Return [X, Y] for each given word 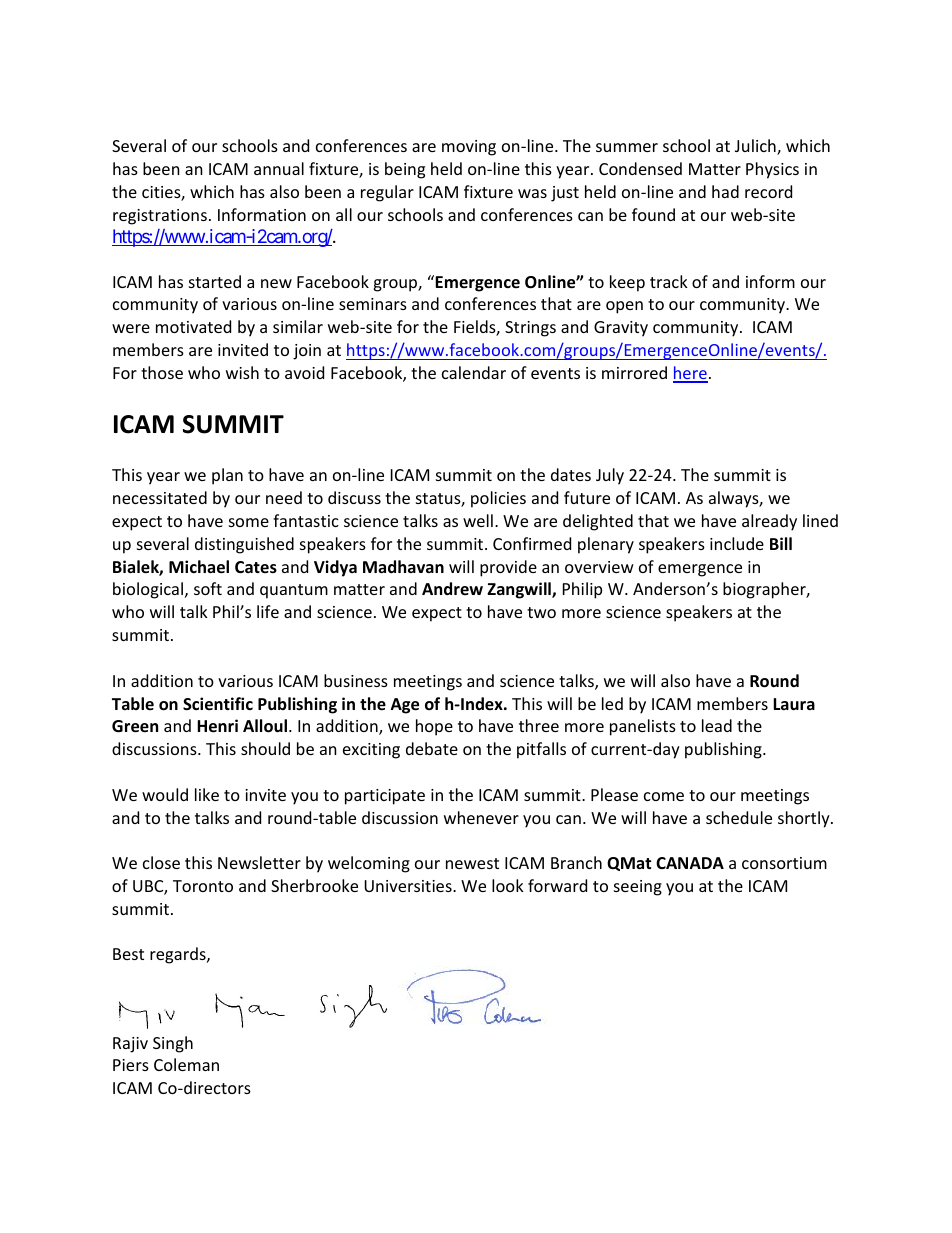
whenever [481, 817]
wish [242, 372]
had [725, 191]
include [737, 543]
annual [279, 168]
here [690, 374]
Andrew [452, 588]
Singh [173, 1044]
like [207, 794]
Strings [530, 329]
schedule [739, 817]
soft [208, 588]
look [508, 885]
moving [469, 148]
